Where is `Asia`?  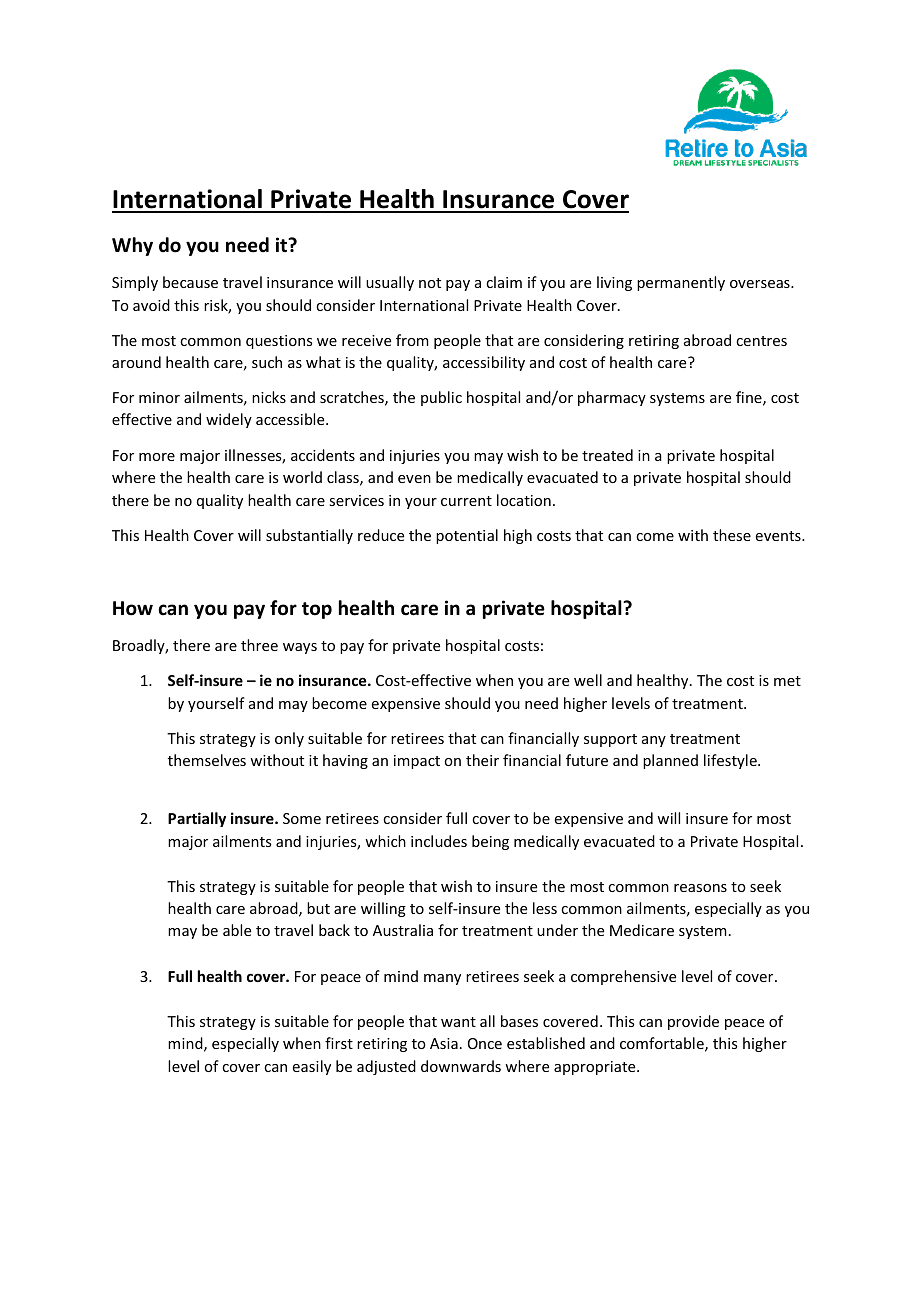 Asia is located at coordinates (444, 1043).
